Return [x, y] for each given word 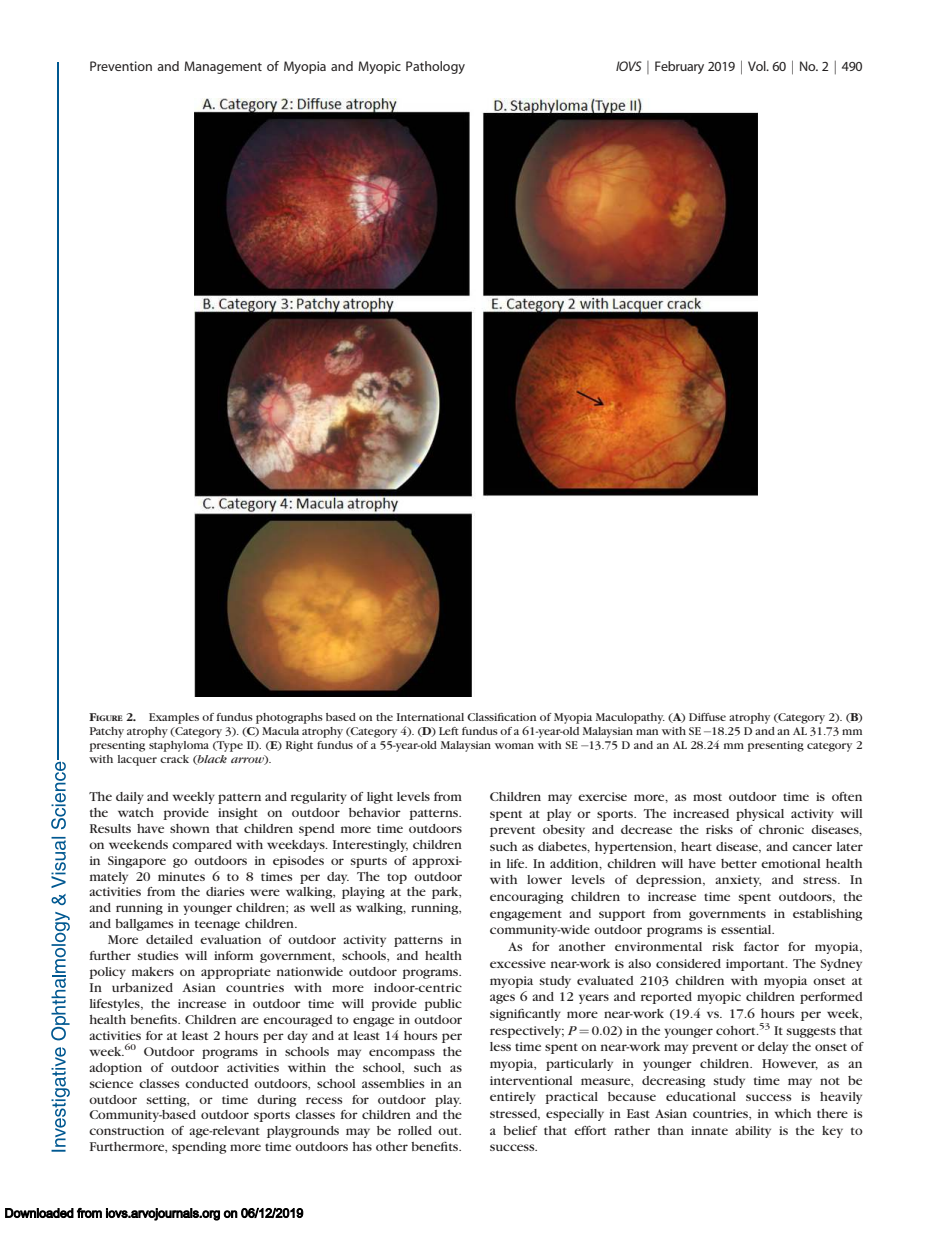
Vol [758, 66]
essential [747, 929]
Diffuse [707, 717]
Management [223, 67]
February [679, 67]
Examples [174, 718]
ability [753, 1132]
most [707, 797]
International [430, 717]
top [397, 878]
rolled [415, 1130]
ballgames [144, 925]
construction [126, 1130]
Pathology [435, 67]
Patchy [107, 732]
